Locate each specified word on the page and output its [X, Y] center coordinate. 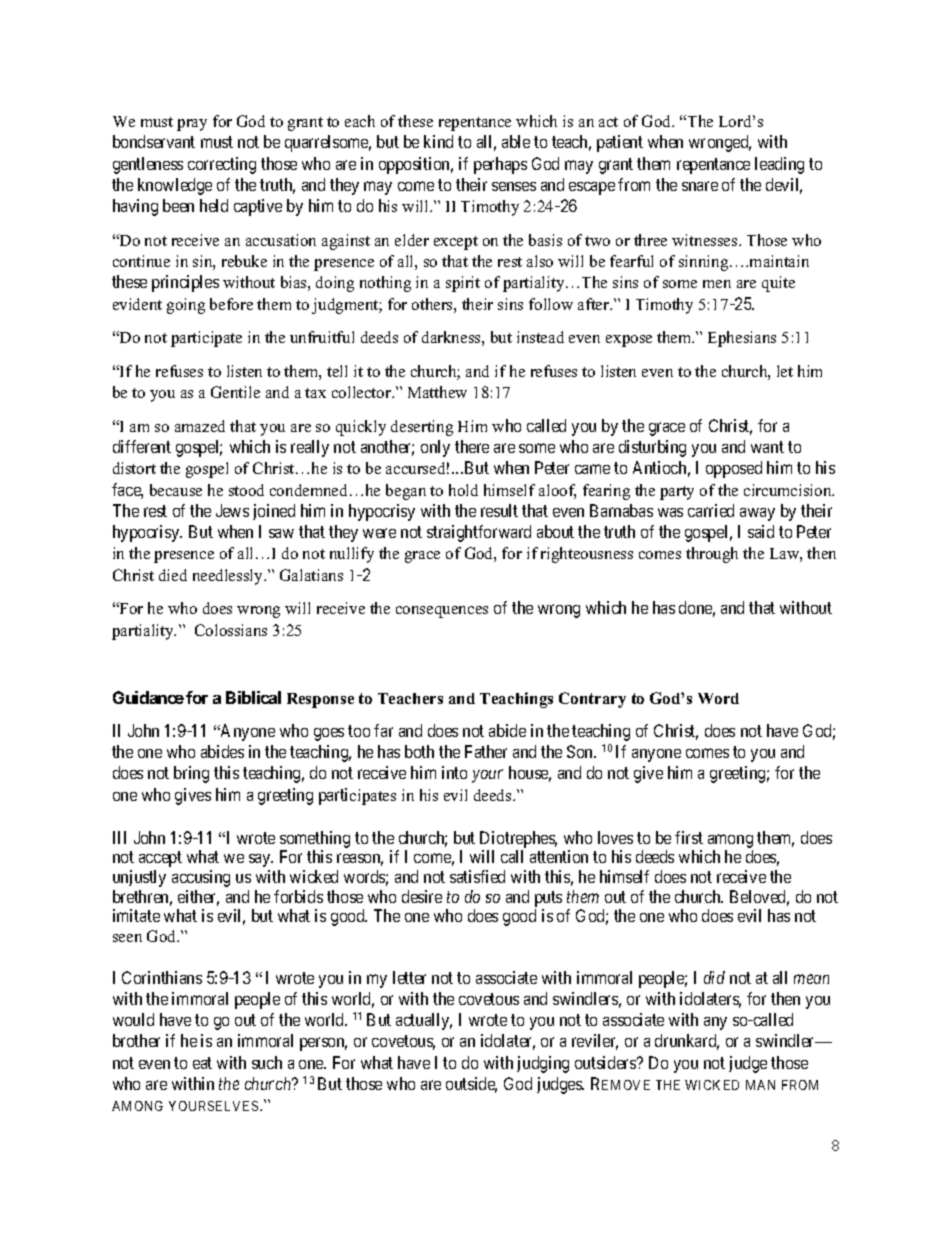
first [689, 837]
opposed [734, 469]
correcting [222, 165]
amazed [200, 426]
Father [486, 751]
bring [191, 774]
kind [438, 141]
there [472, 446]
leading [779, 165]
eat [202, 1063]
